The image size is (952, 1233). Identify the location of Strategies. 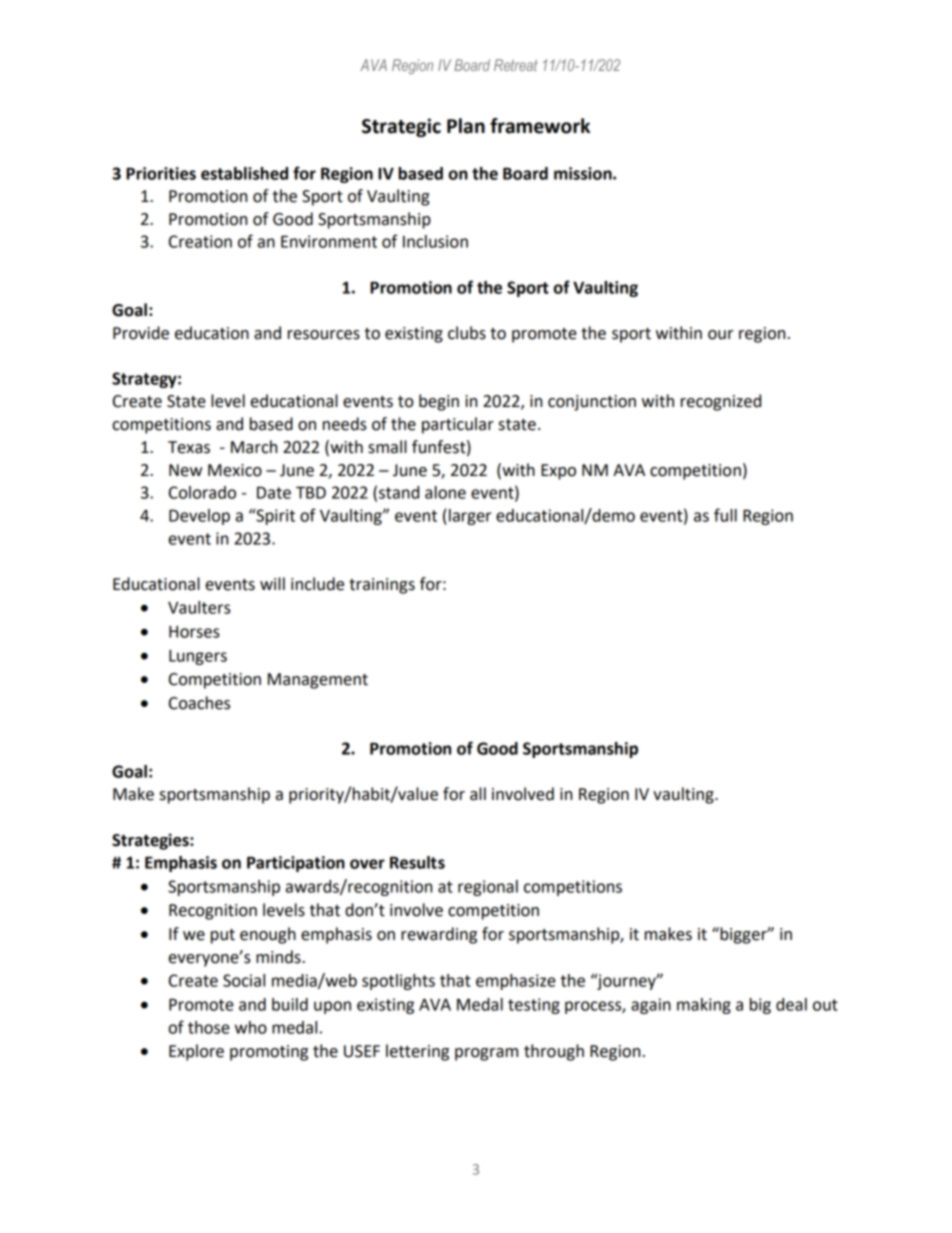
(151, 841).
